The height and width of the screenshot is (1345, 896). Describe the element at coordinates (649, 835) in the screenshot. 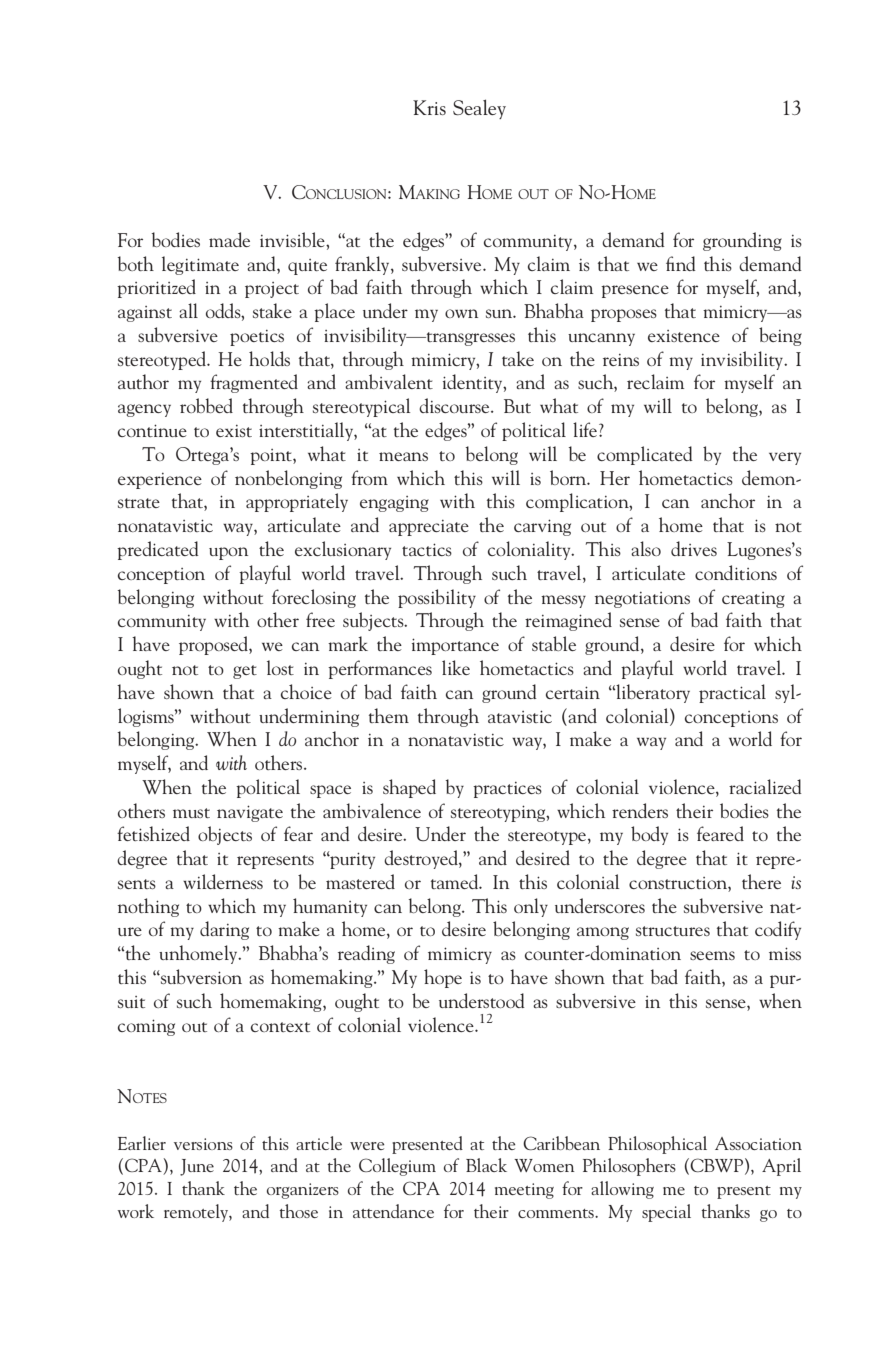

I see `body` at that location.
